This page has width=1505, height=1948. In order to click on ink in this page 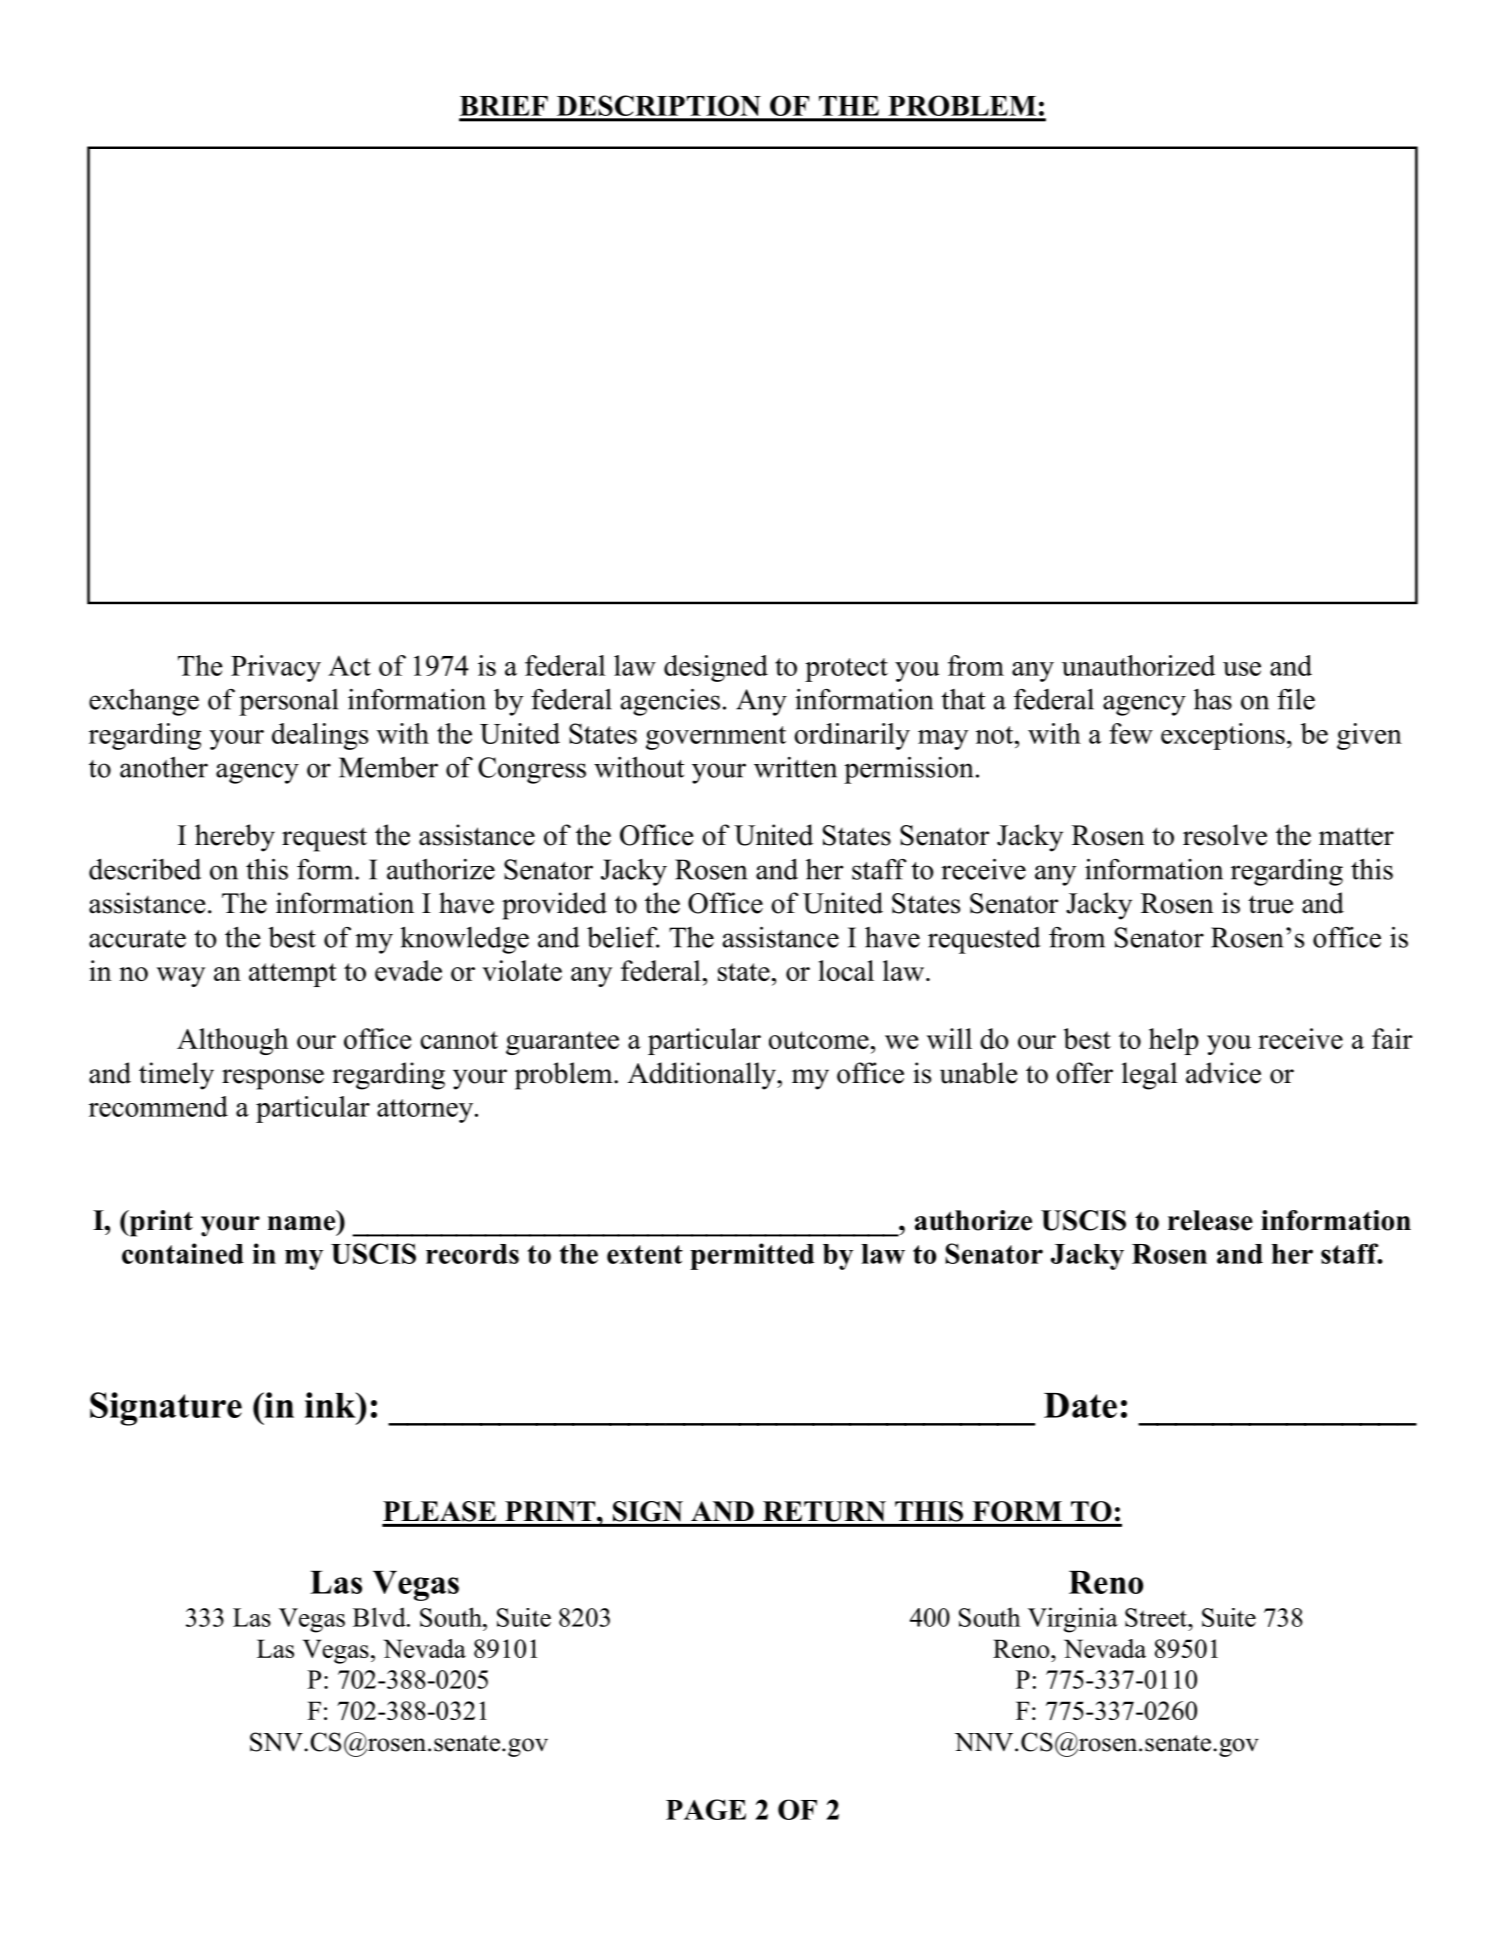, I will do `click(331, 1405)`.
